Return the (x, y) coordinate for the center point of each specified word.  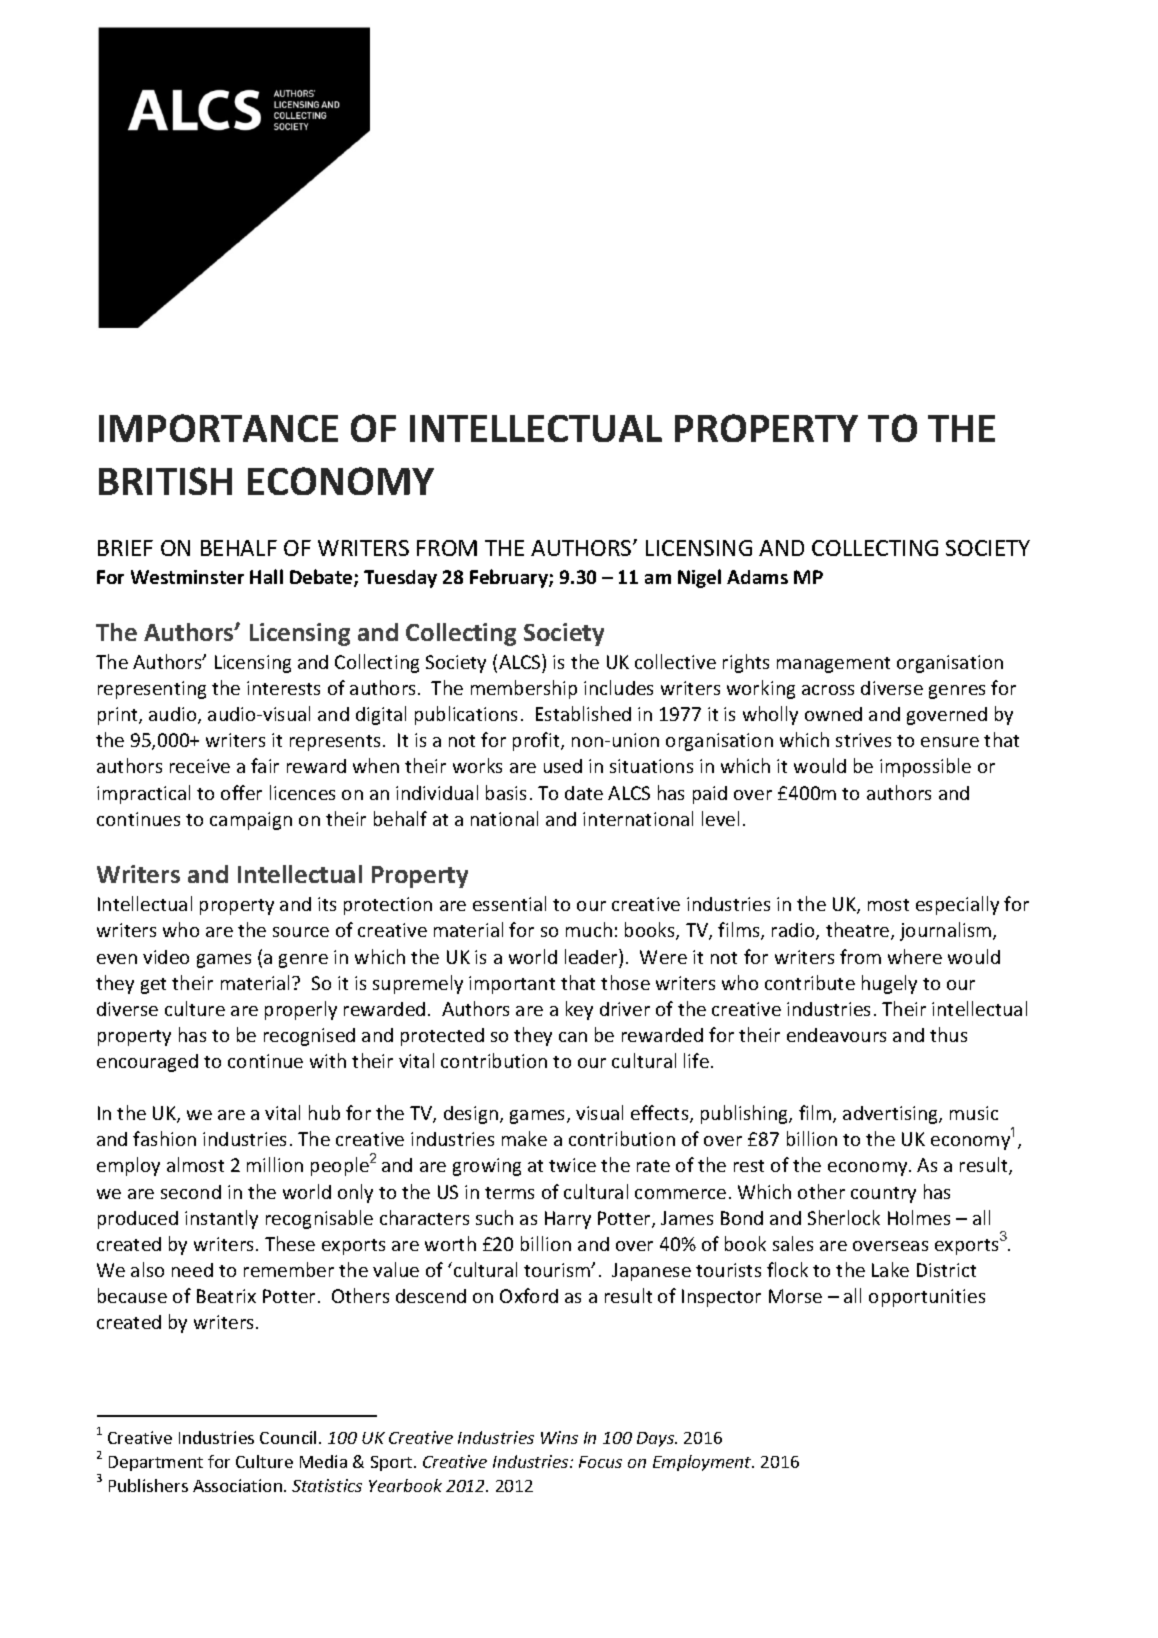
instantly (221, 1219)
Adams (757, 577)
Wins (559, 1437)
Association (237, 1485)
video (166, 957)
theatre (859, 931)
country (883, 1195)
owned (833, 714)
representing (152, 690)
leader (592, 956)
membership (524, 689)
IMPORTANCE (218, 428)
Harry (568, 1220)
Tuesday (400, 579)
